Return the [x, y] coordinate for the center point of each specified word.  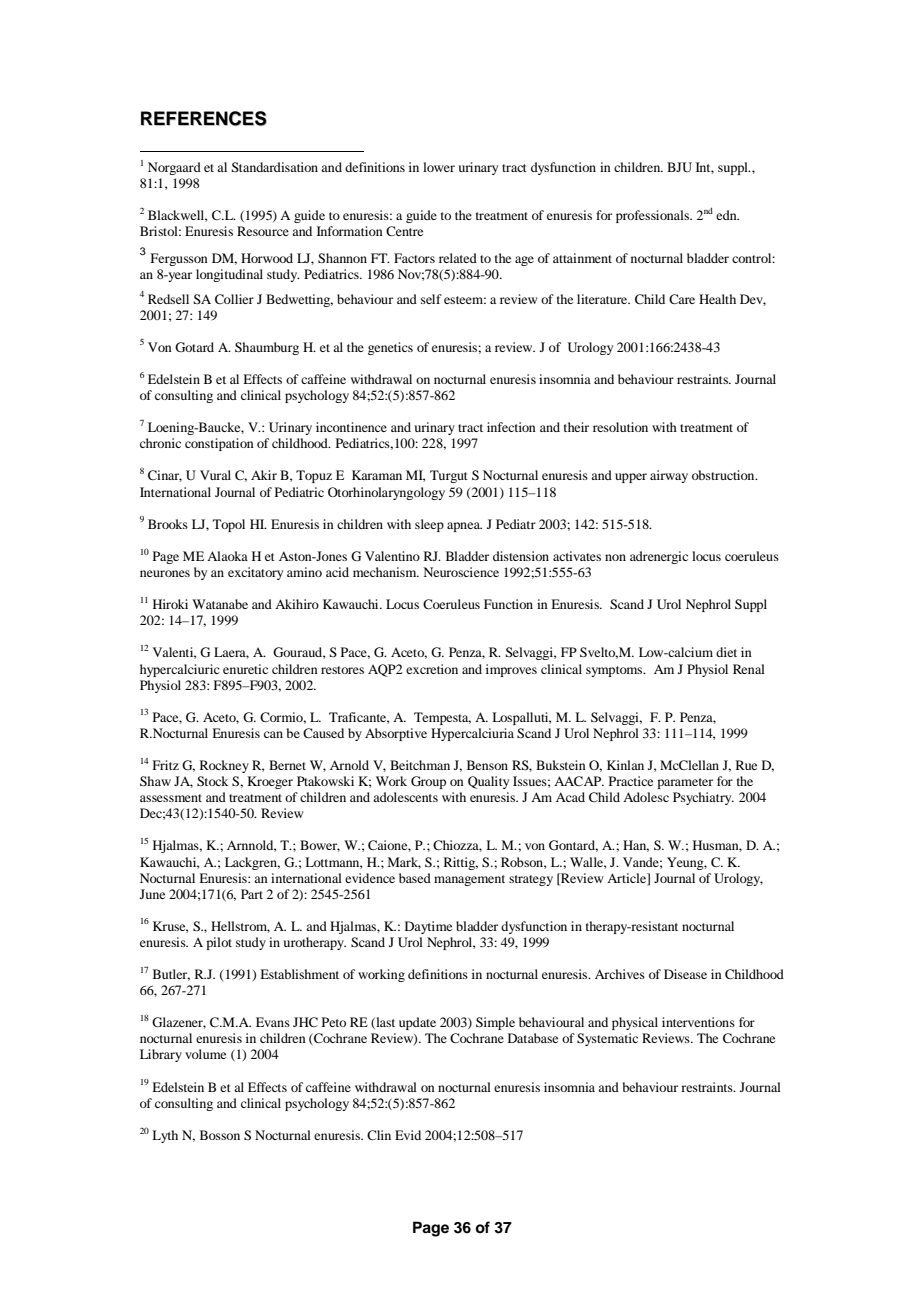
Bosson [220, 1135]
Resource [263, 231]
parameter [685, 783]
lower [439, 167]
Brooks [168, 524]
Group [428, 782]
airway [669, 476]
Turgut [449, 476]
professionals [654, 216]
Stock [212, 781]
